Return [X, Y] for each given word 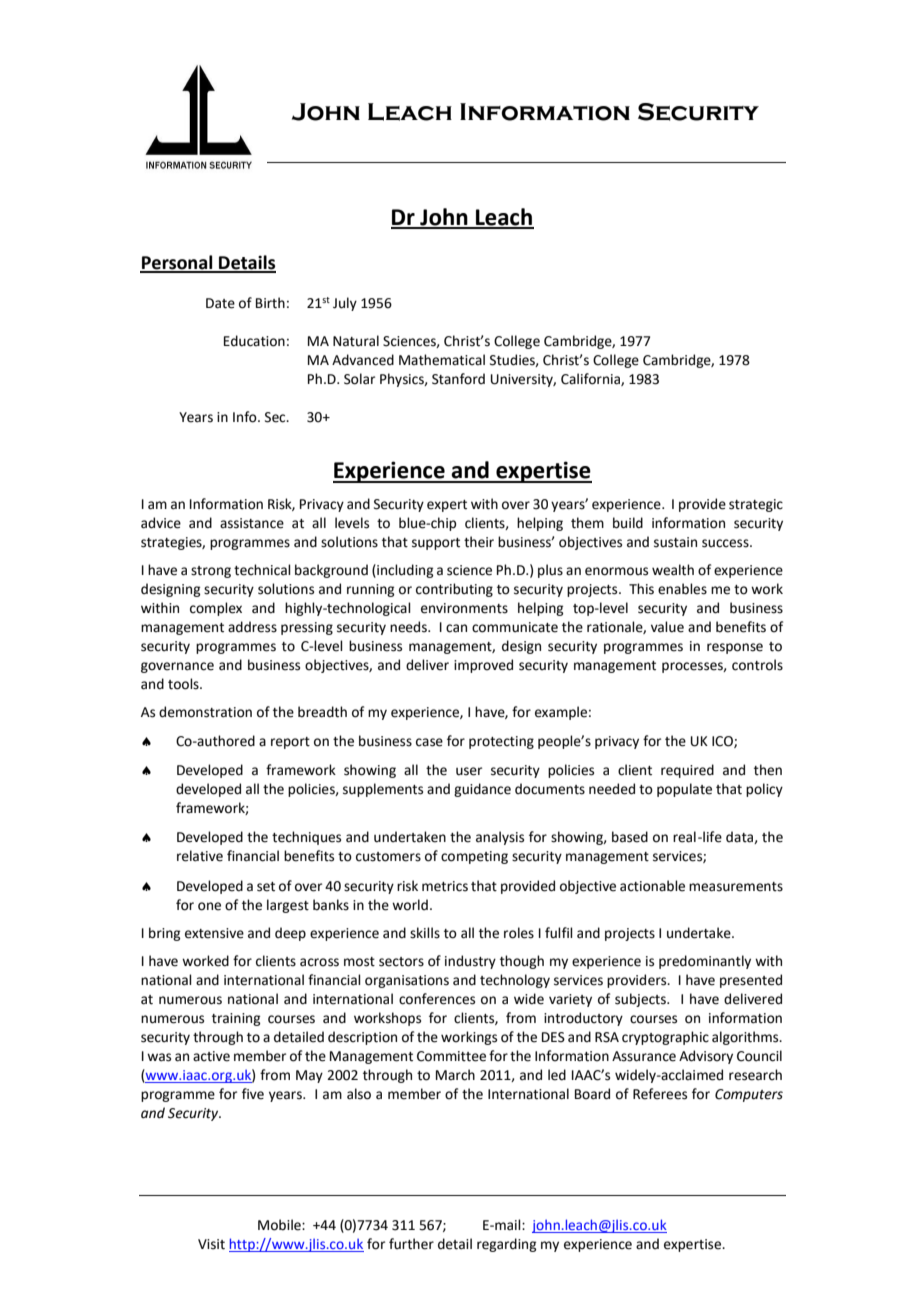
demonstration [205, 712]
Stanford [458, 379]
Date [220, 303]
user [469, 771]
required [687, 771]
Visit [211, 1244]
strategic [756, 505]
